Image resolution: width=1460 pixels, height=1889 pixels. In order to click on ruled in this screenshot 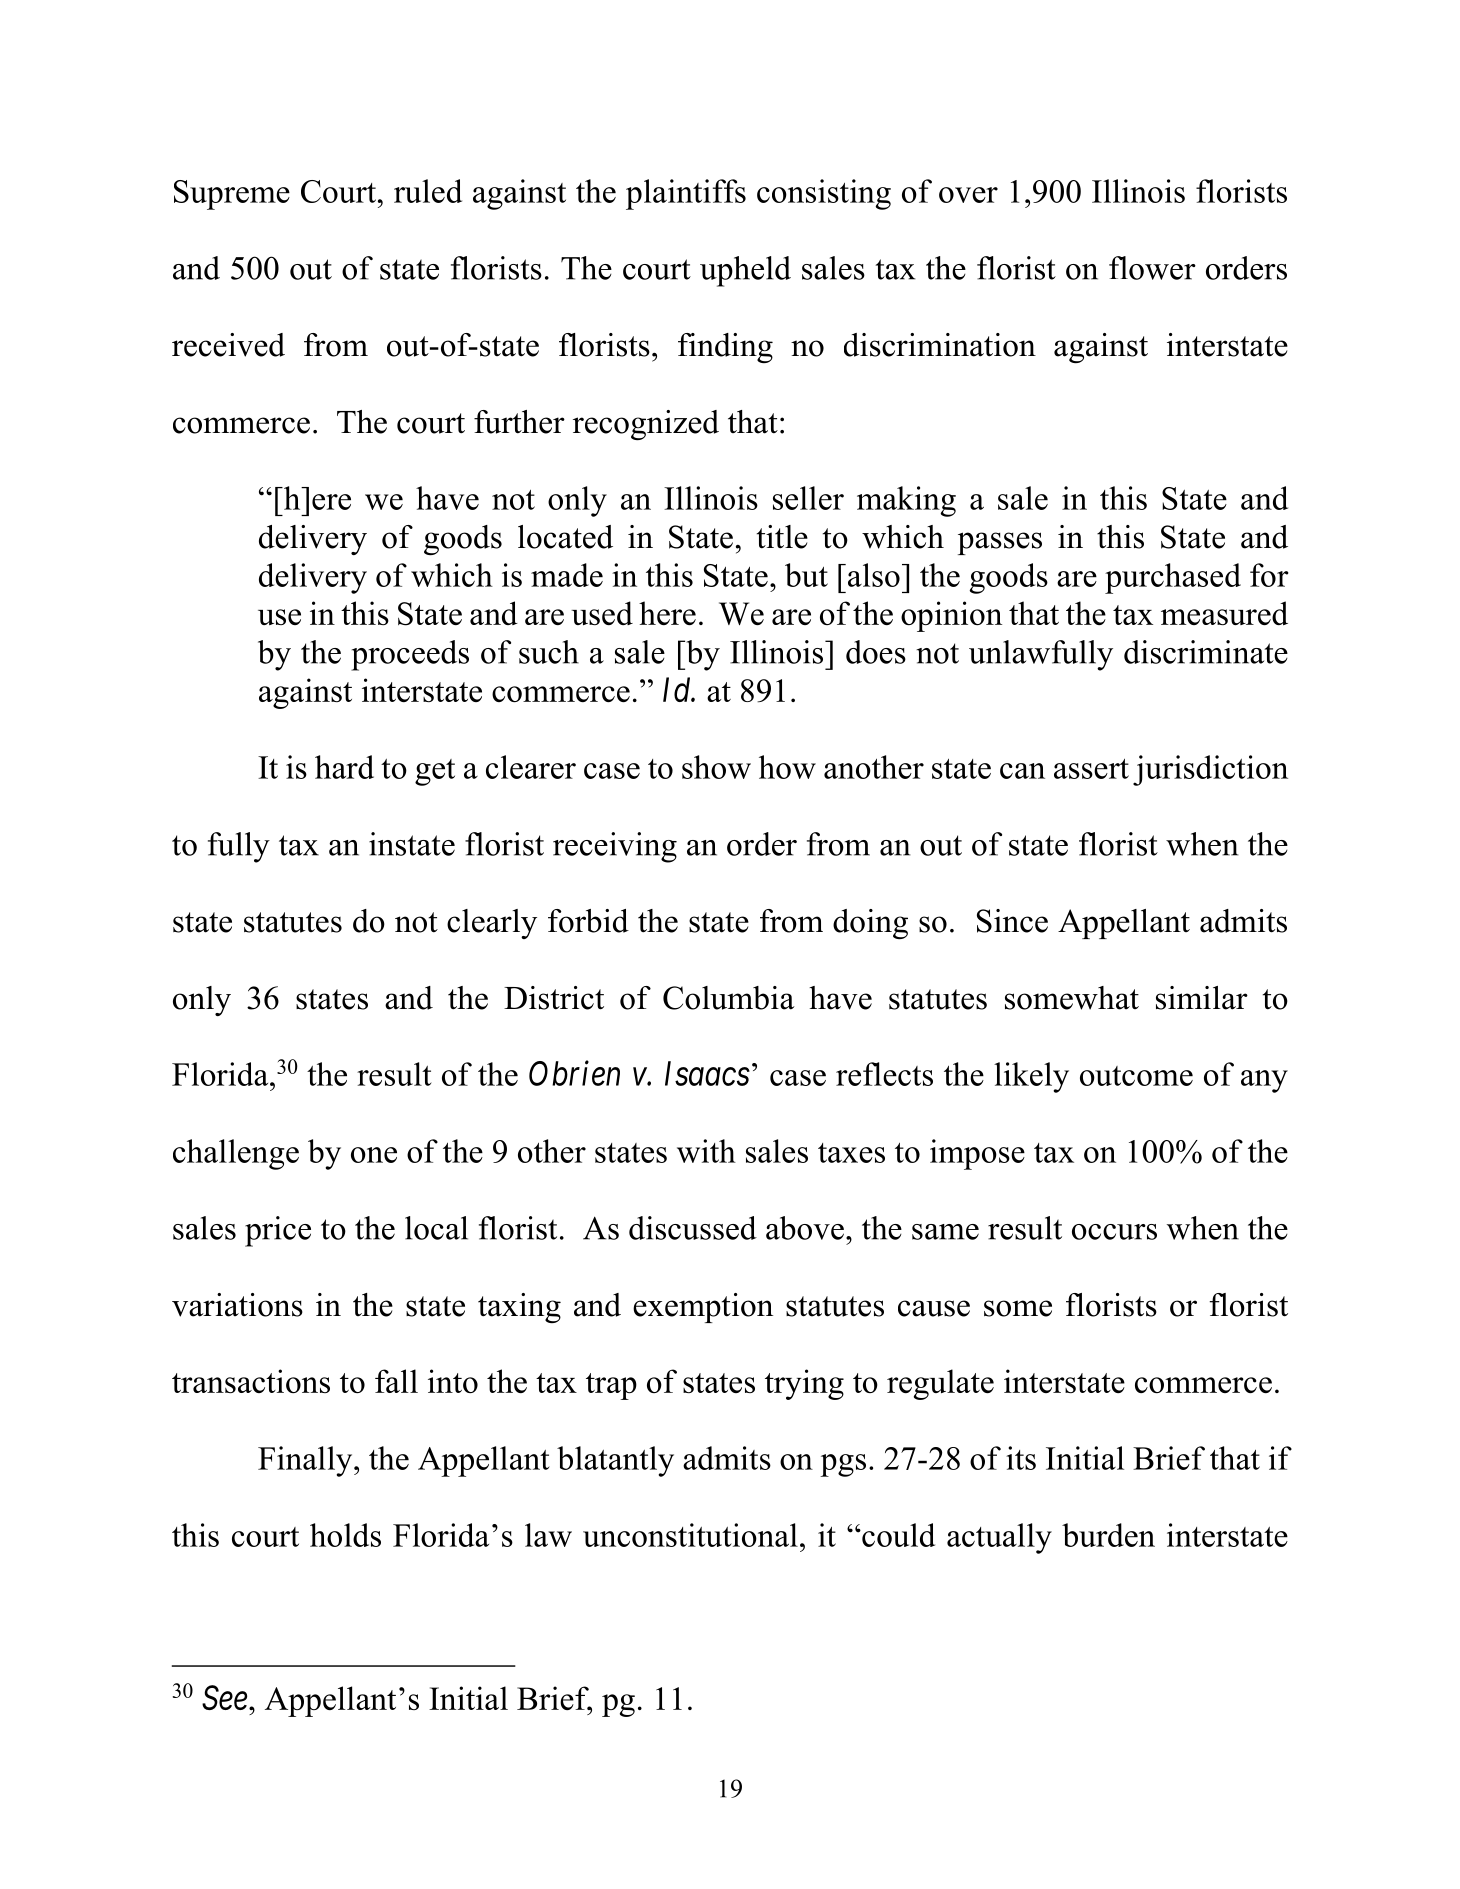, I will do `click(428, 191)`.
